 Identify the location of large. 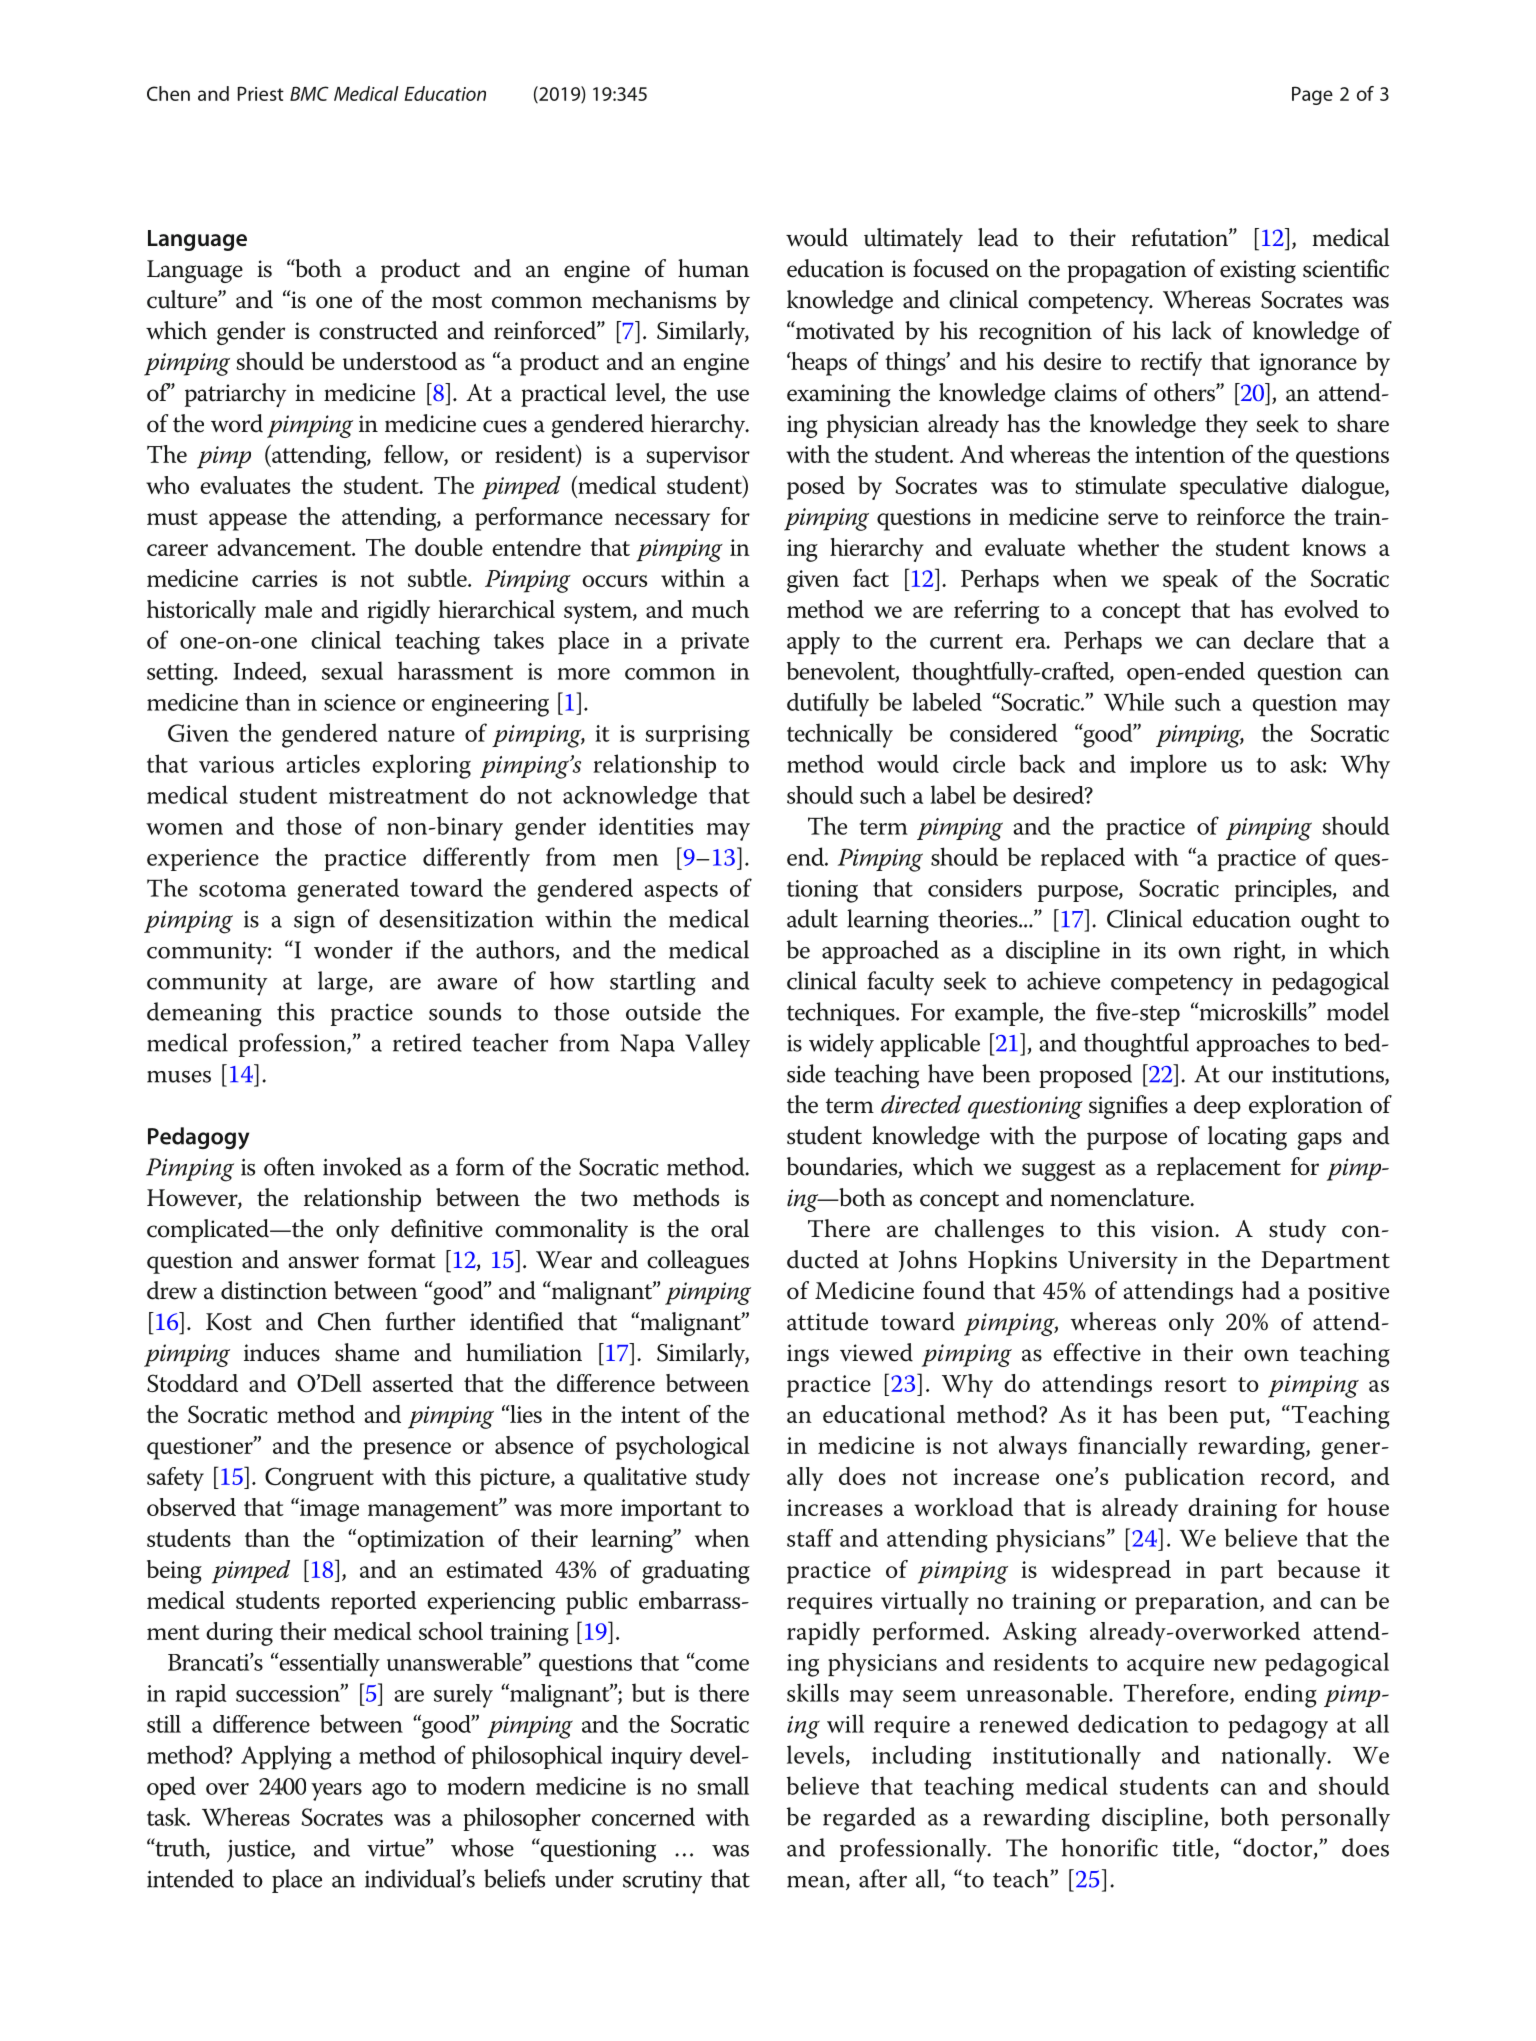
(344, 983).
